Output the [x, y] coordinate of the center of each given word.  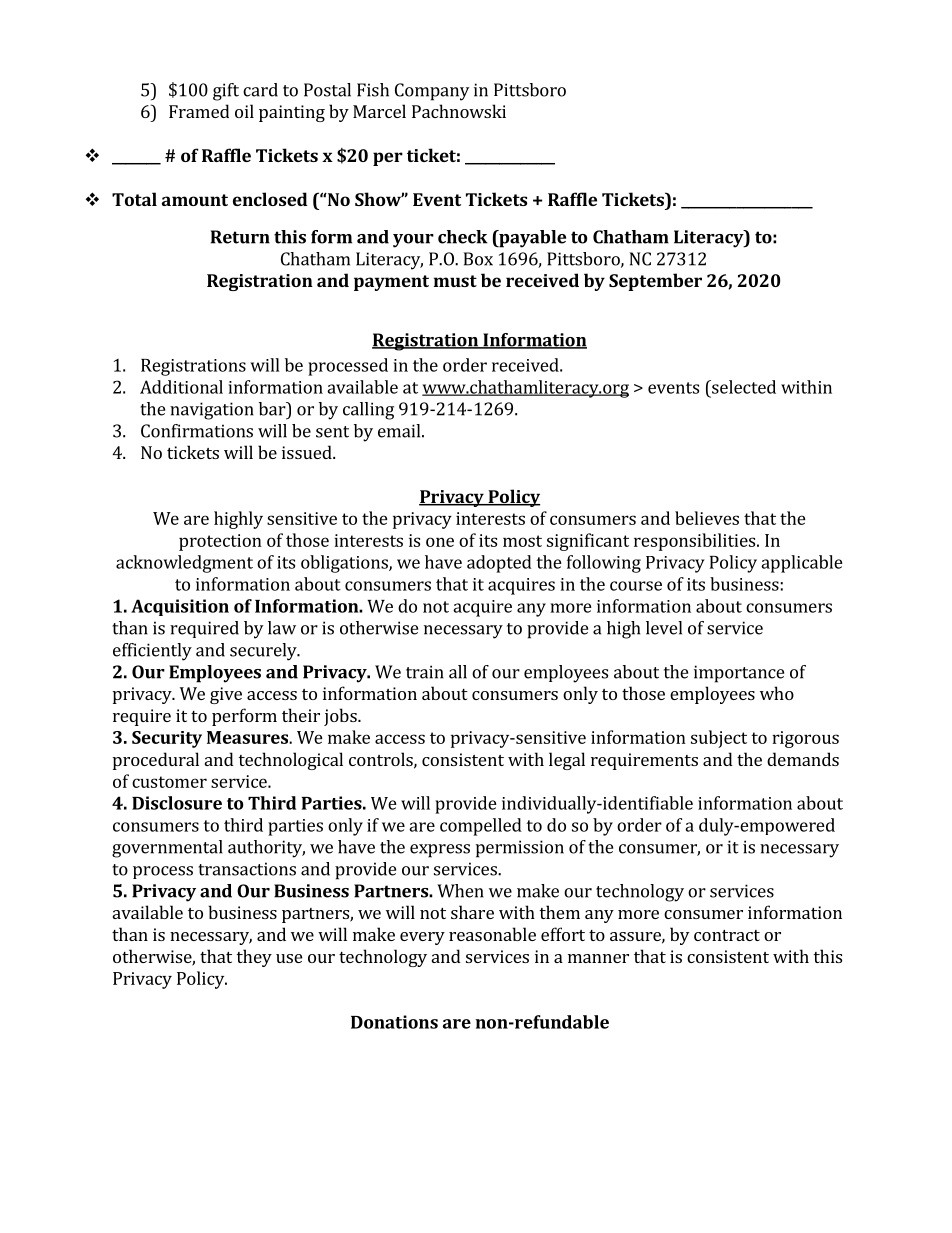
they [254, 958]
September [655, 282]
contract [727, 935]
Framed [199, 111]
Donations [394, 1022]
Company [432, 92]
